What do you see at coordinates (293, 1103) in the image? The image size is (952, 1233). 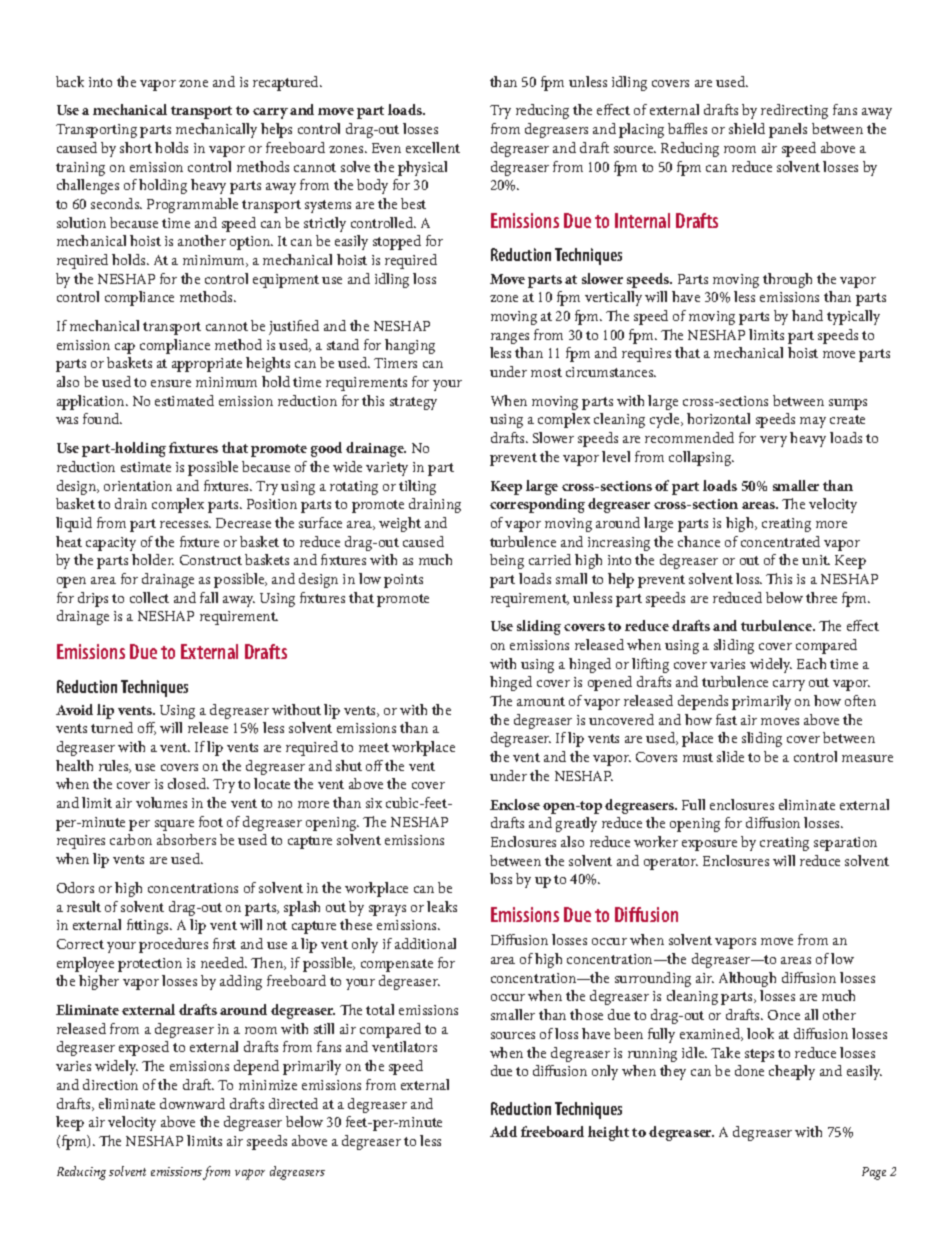 I see `directed` at bounding box center [293, 1103].
